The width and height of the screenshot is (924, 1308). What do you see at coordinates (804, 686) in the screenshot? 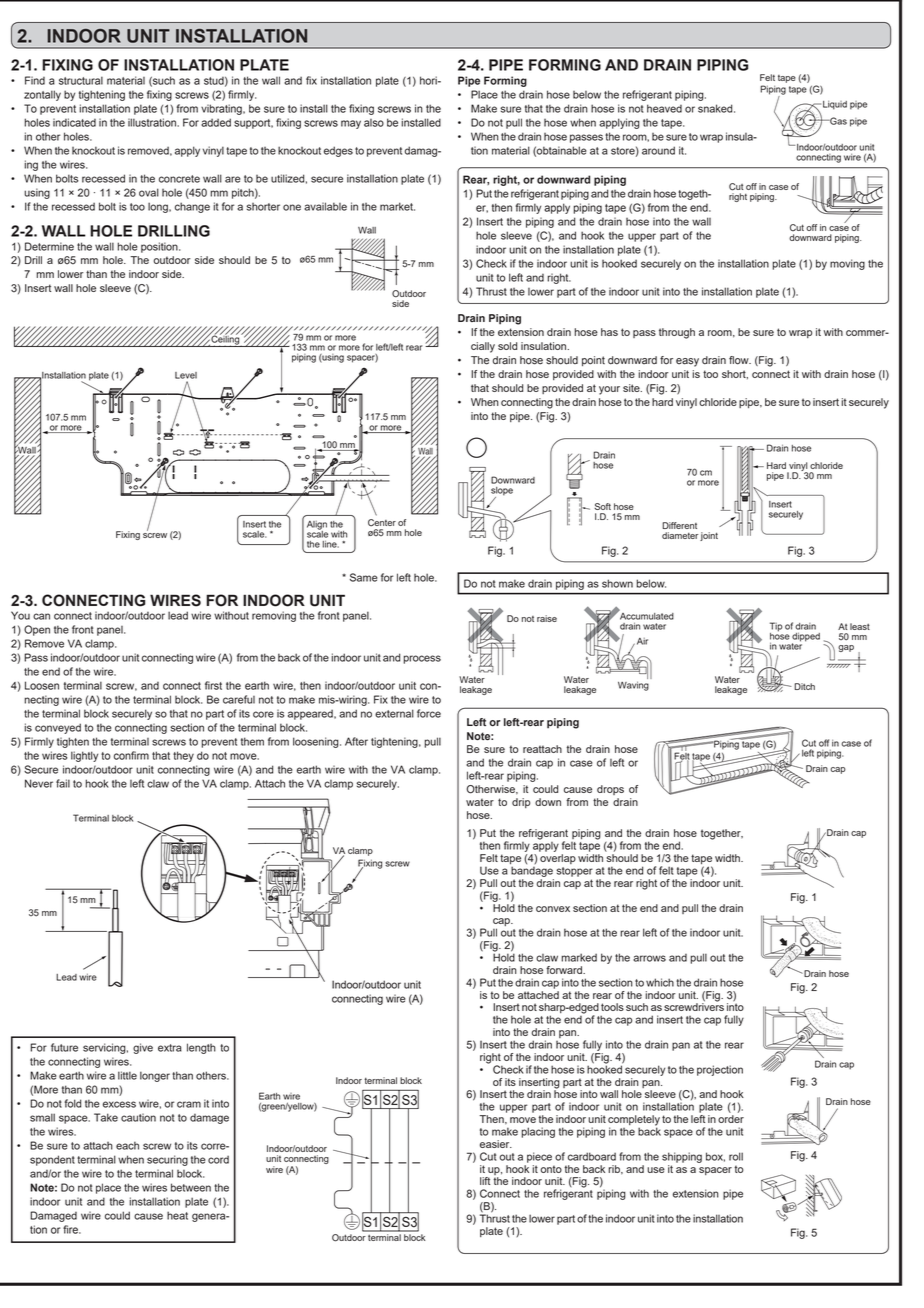
I see `Ditch` at bounding box center [804, 686].
